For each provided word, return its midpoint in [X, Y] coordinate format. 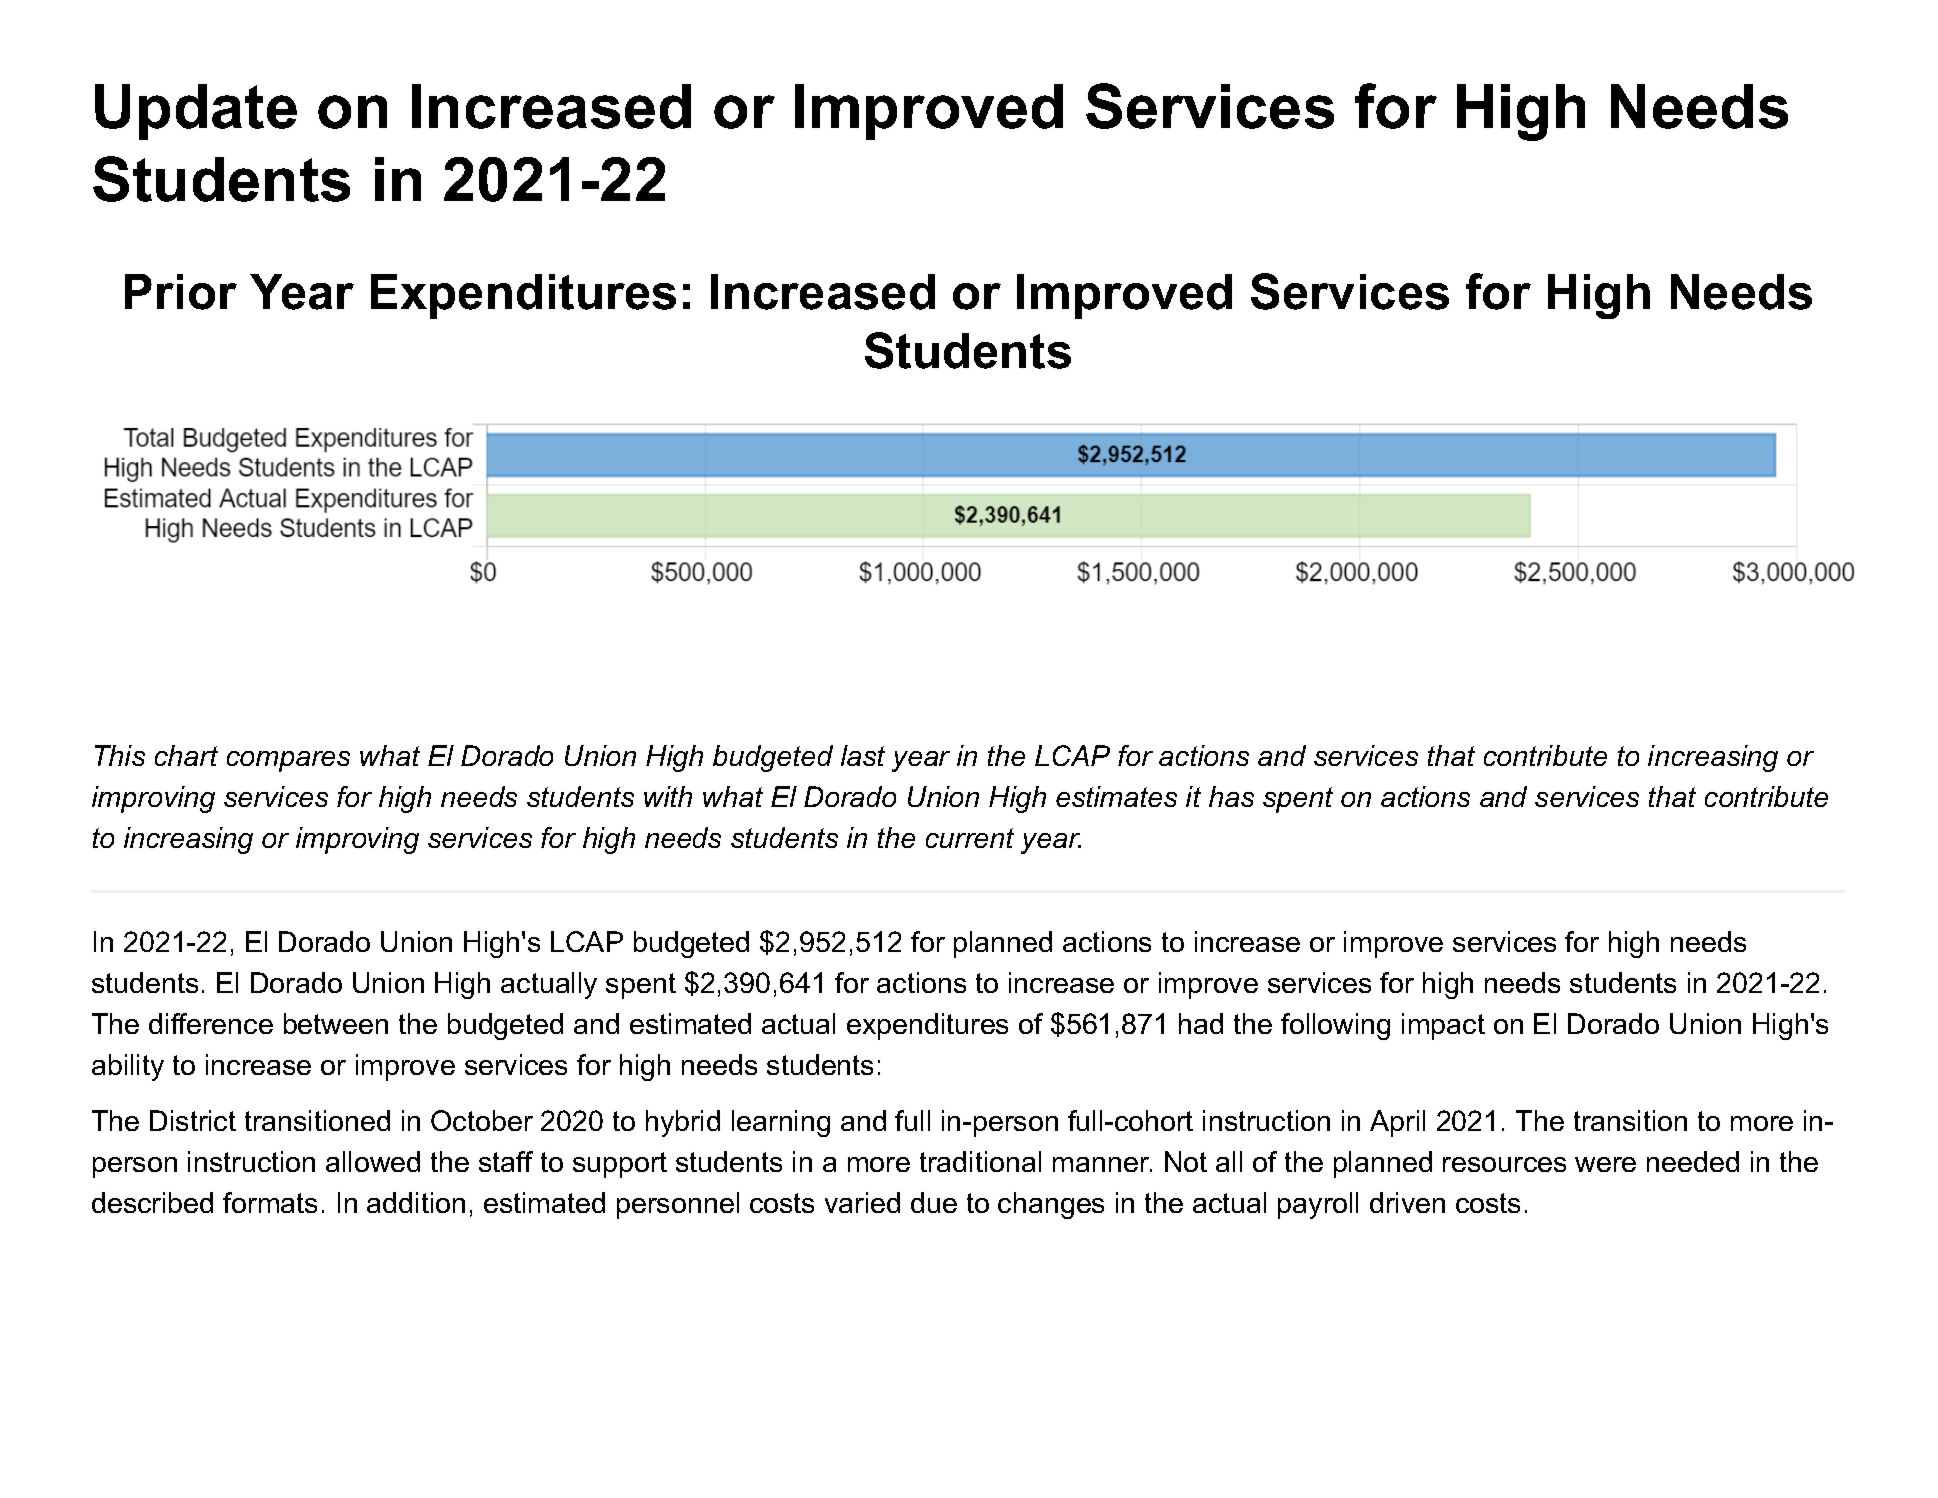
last [863, 755]
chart [186, 755]
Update [196, 112]
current [970, 838]
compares [288, 761]
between [336, 1023]
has [1231, 796]
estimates [1116, 796]
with [668, 796]
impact [1443, 1026]
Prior [181, 292]
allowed [373, 1161]
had [1201, 1023]
